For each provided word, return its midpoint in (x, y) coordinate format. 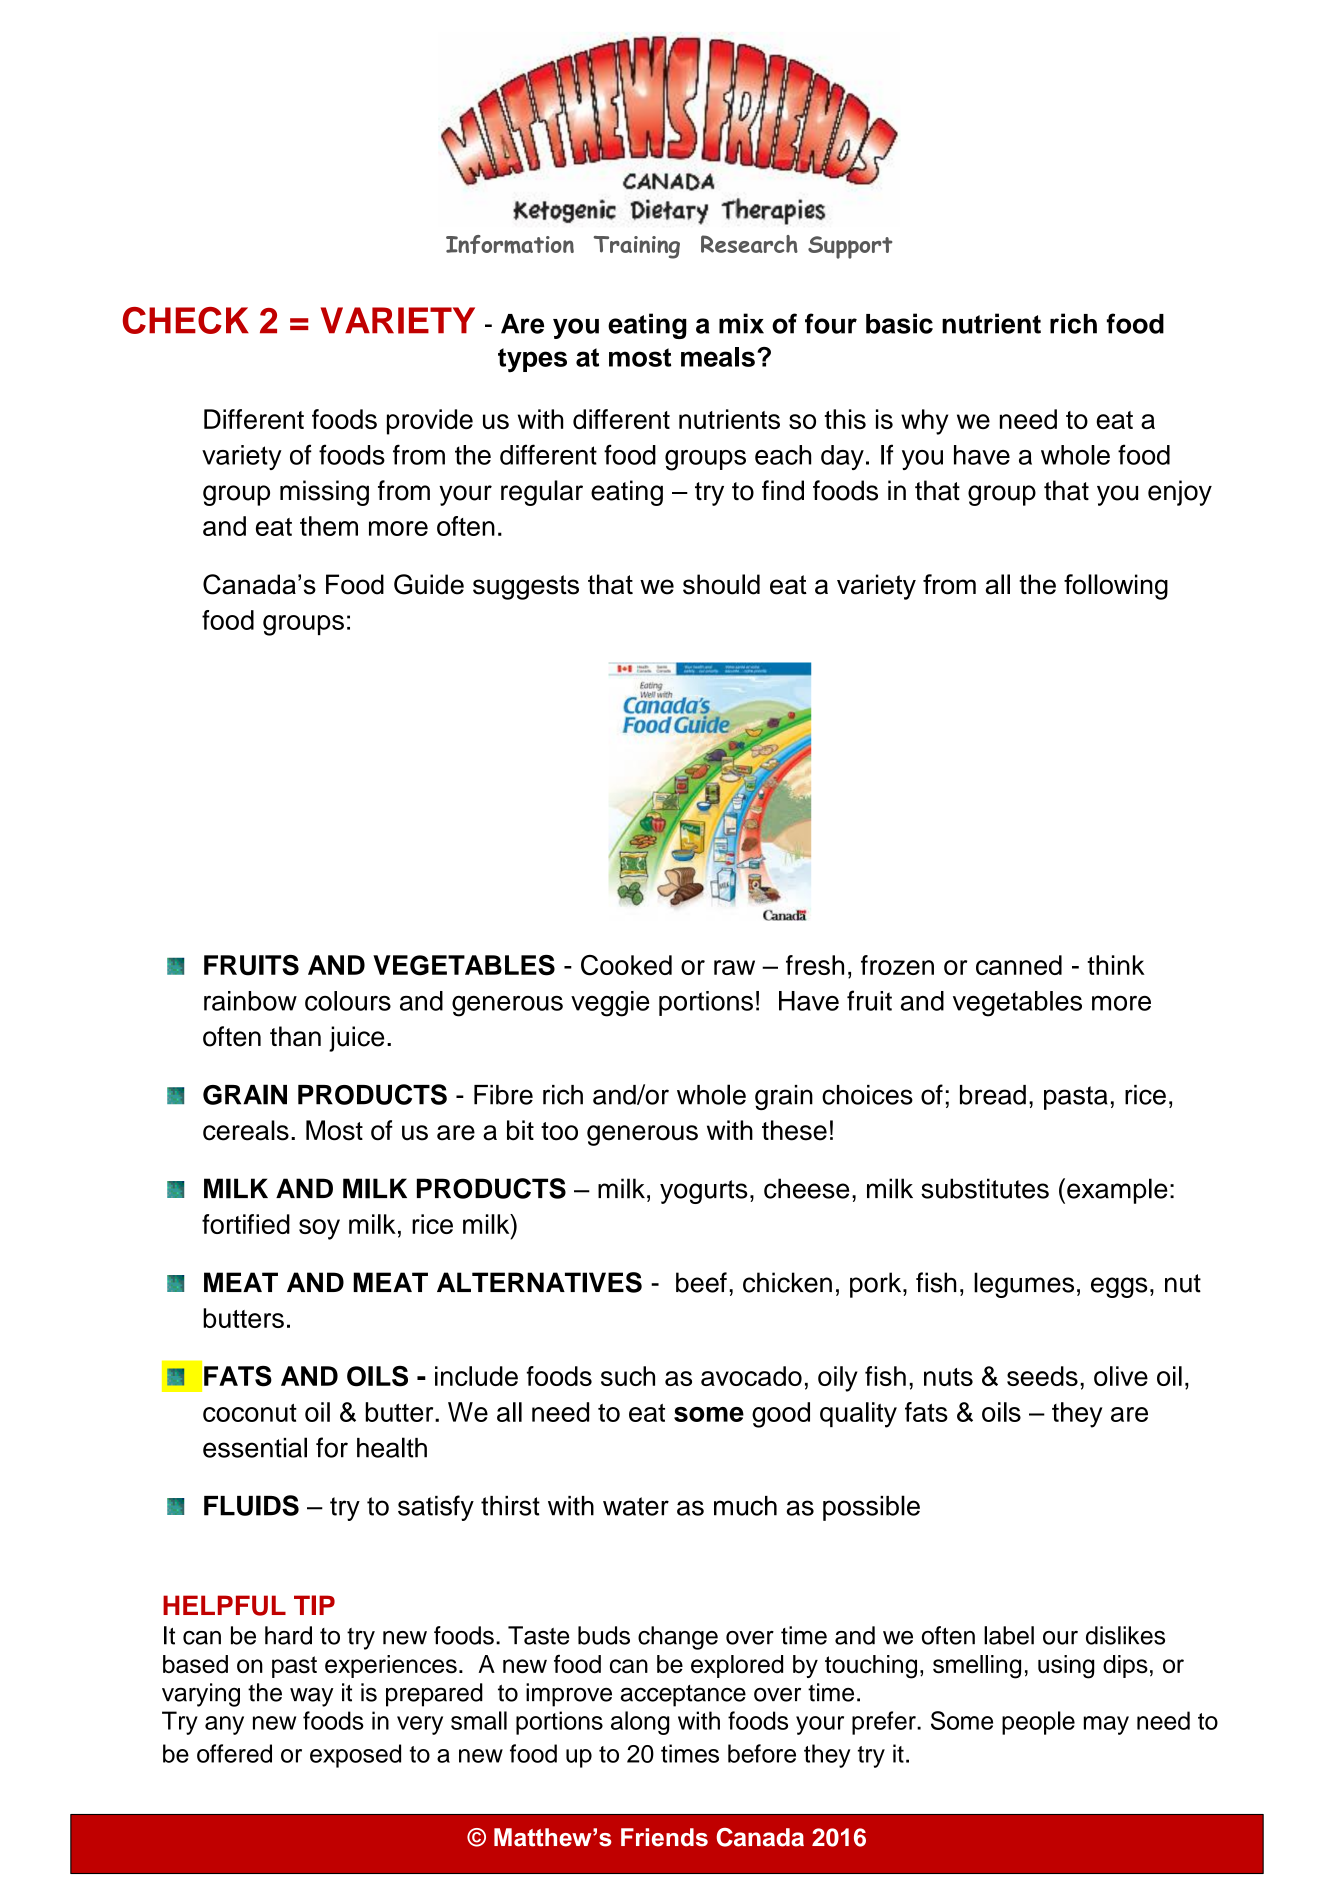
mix (741, 323)
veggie (610, 1004)
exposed (355, 1756)
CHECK (186, 320)
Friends (664, 1837)
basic (899, 323)
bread (993, 1095)
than (295, 1036)
